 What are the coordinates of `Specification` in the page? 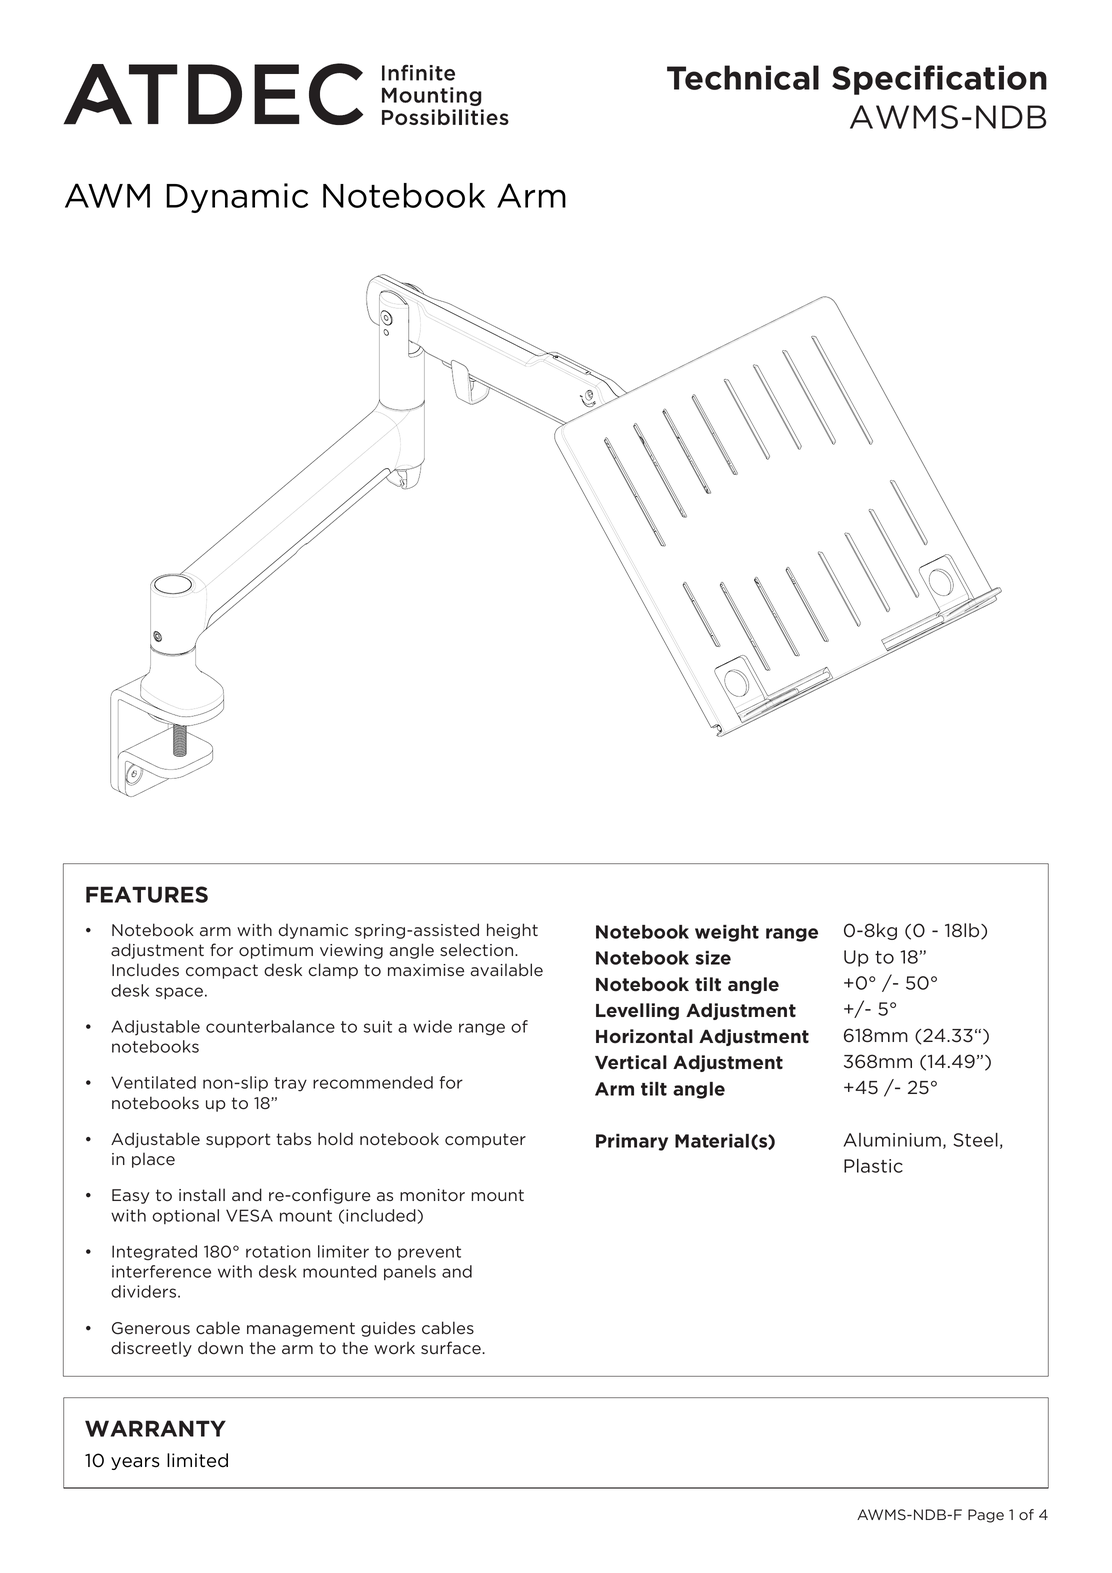 It's located at (939, 80).
